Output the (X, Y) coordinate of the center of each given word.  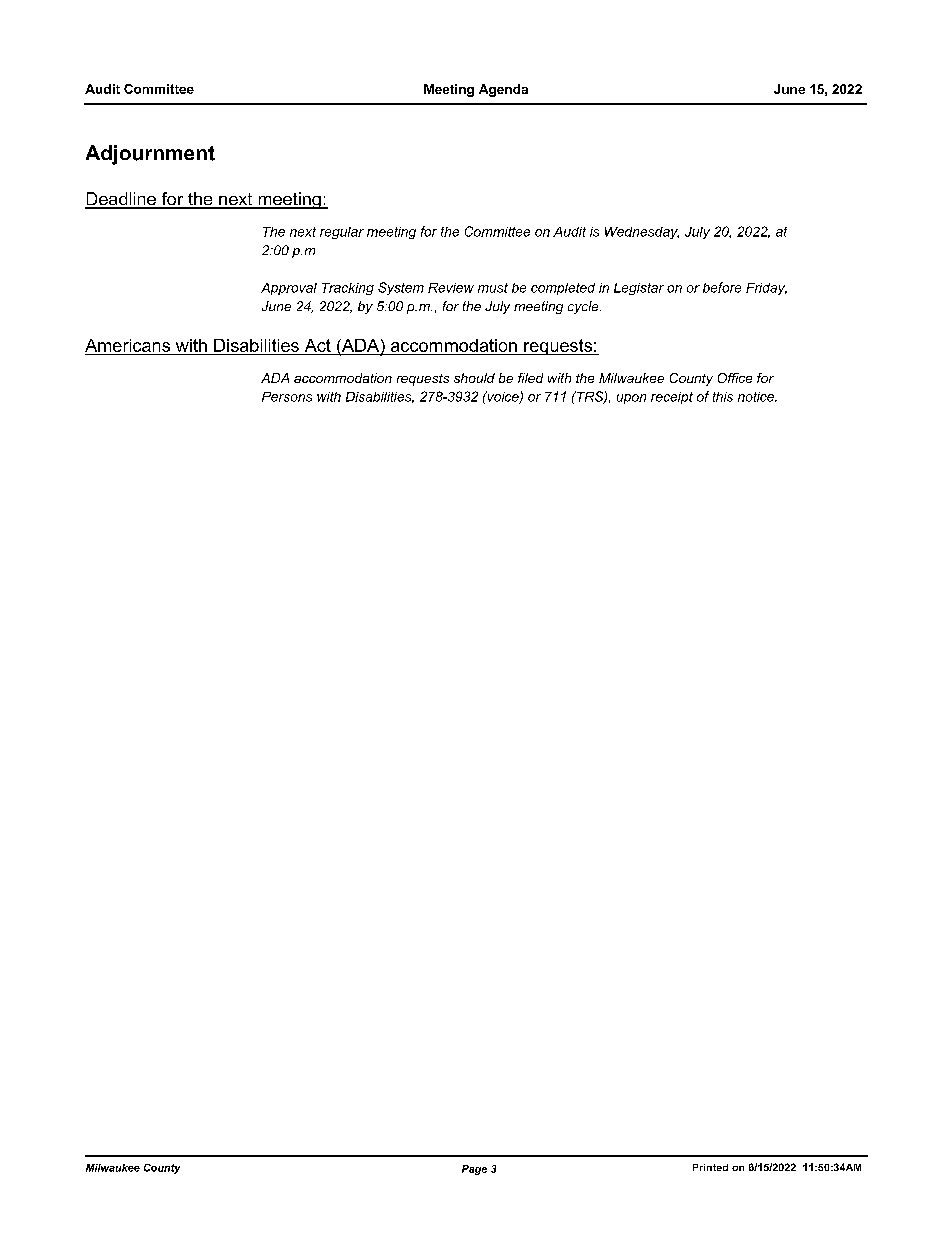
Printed (710, 1167)
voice (503, 397)
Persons (287, 397)
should (474, 378)
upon (631, 399)
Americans (127, 345)
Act (318, 345)
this (723, 397)
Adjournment (150, 155)
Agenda (503, 90)
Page (474, 1170)
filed (530, 378)
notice (757, 397)
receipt (672, 398)
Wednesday (642, 233)
